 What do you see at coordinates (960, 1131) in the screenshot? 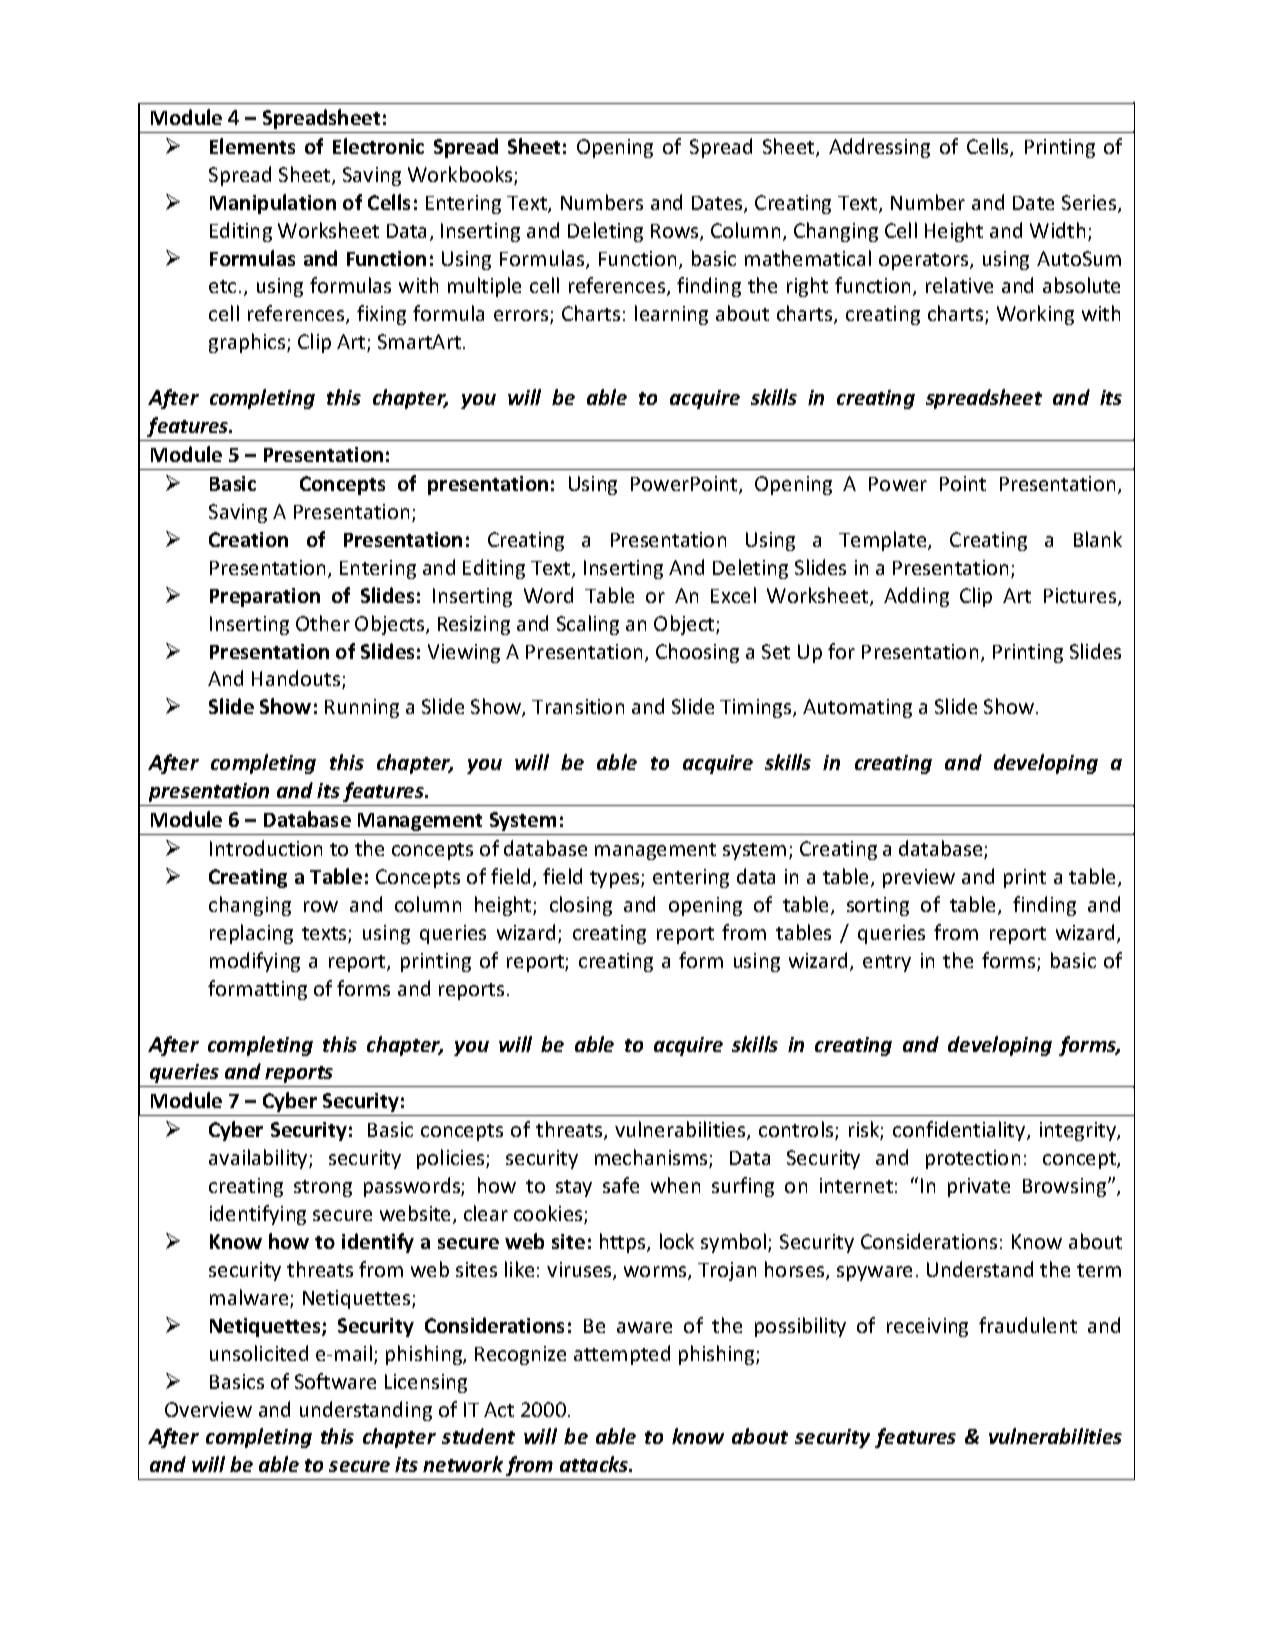
I see `confidentiality` at bounding box center [960, 1131].
